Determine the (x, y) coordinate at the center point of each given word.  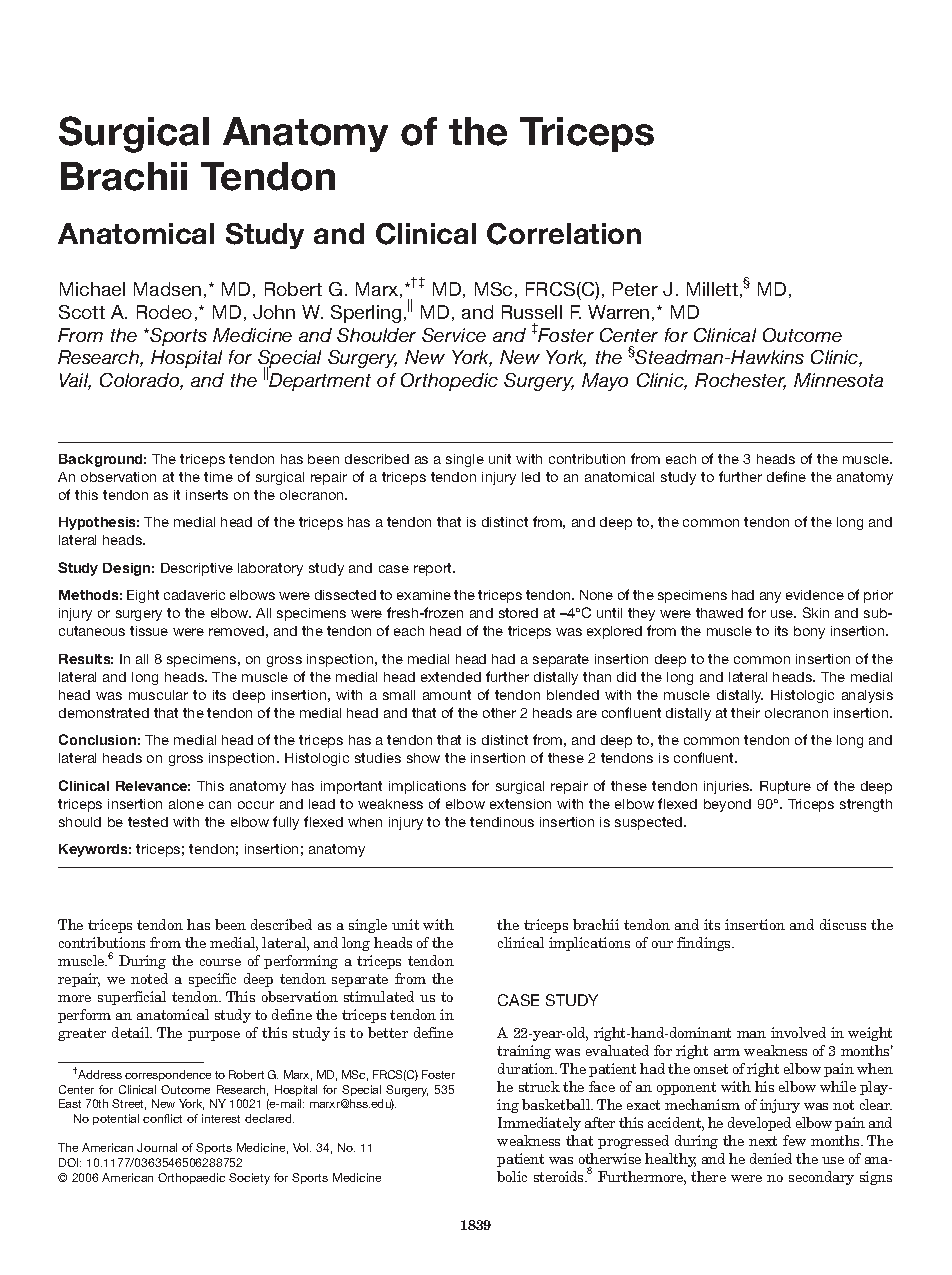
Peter (635, 289)
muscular (158, 695)
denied (771, 1158)
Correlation (564, 234)
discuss (843, 924)
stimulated (379, 996)
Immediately (539, 1124)
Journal (157, 1147)
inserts (207, 495)
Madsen (167, 289)
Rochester (740, 381)
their (745, 713)
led (531, 477)
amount (447, 695)
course (220, 962)
